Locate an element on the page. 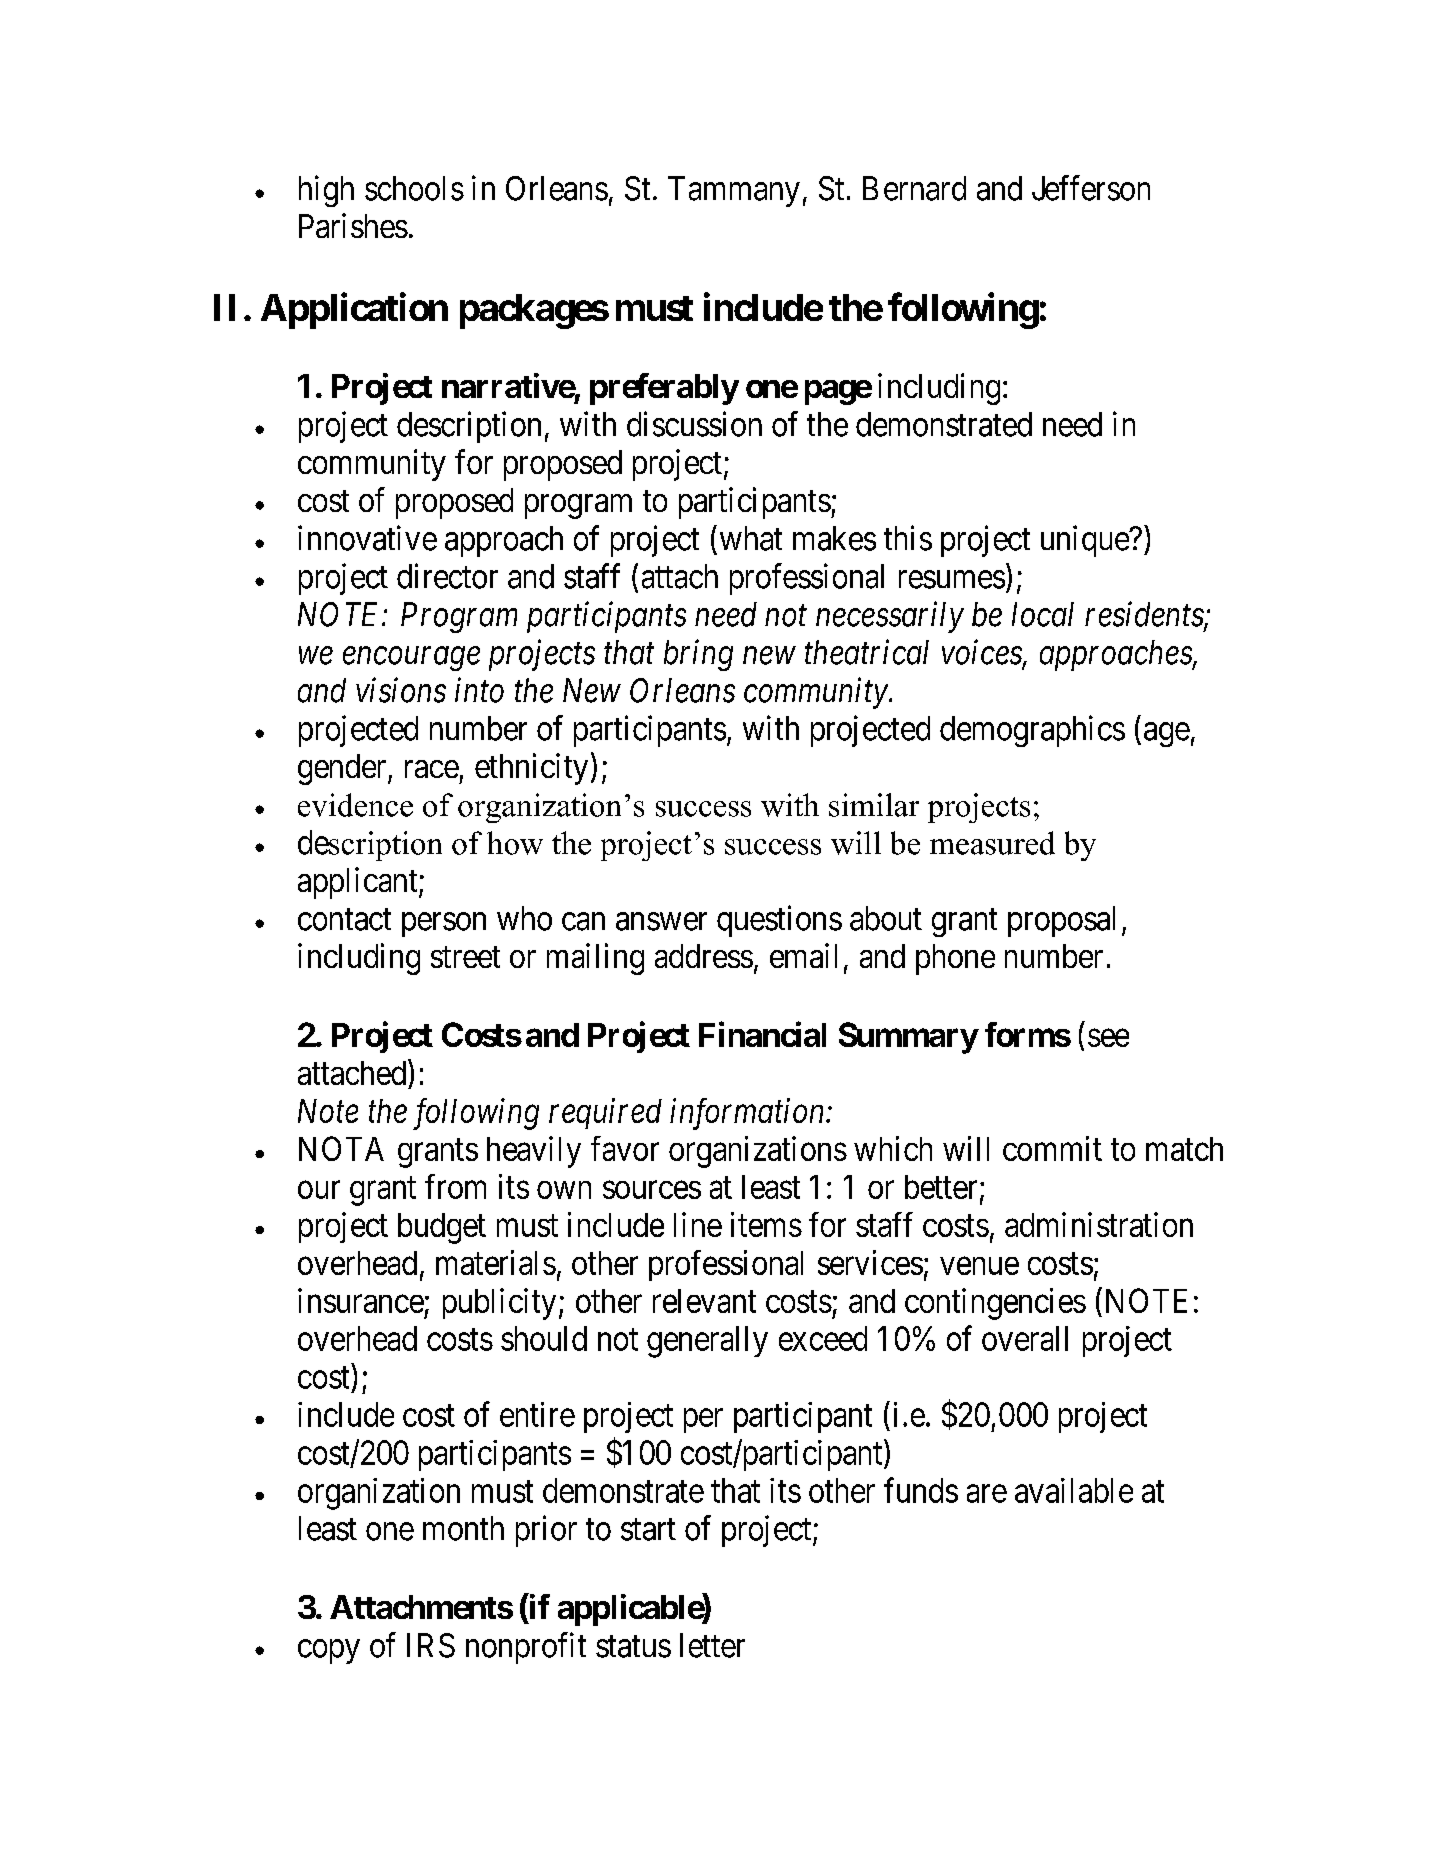 The width and height of the image is (1440, 1863). Parishes is located at coordinates (353, 225).
